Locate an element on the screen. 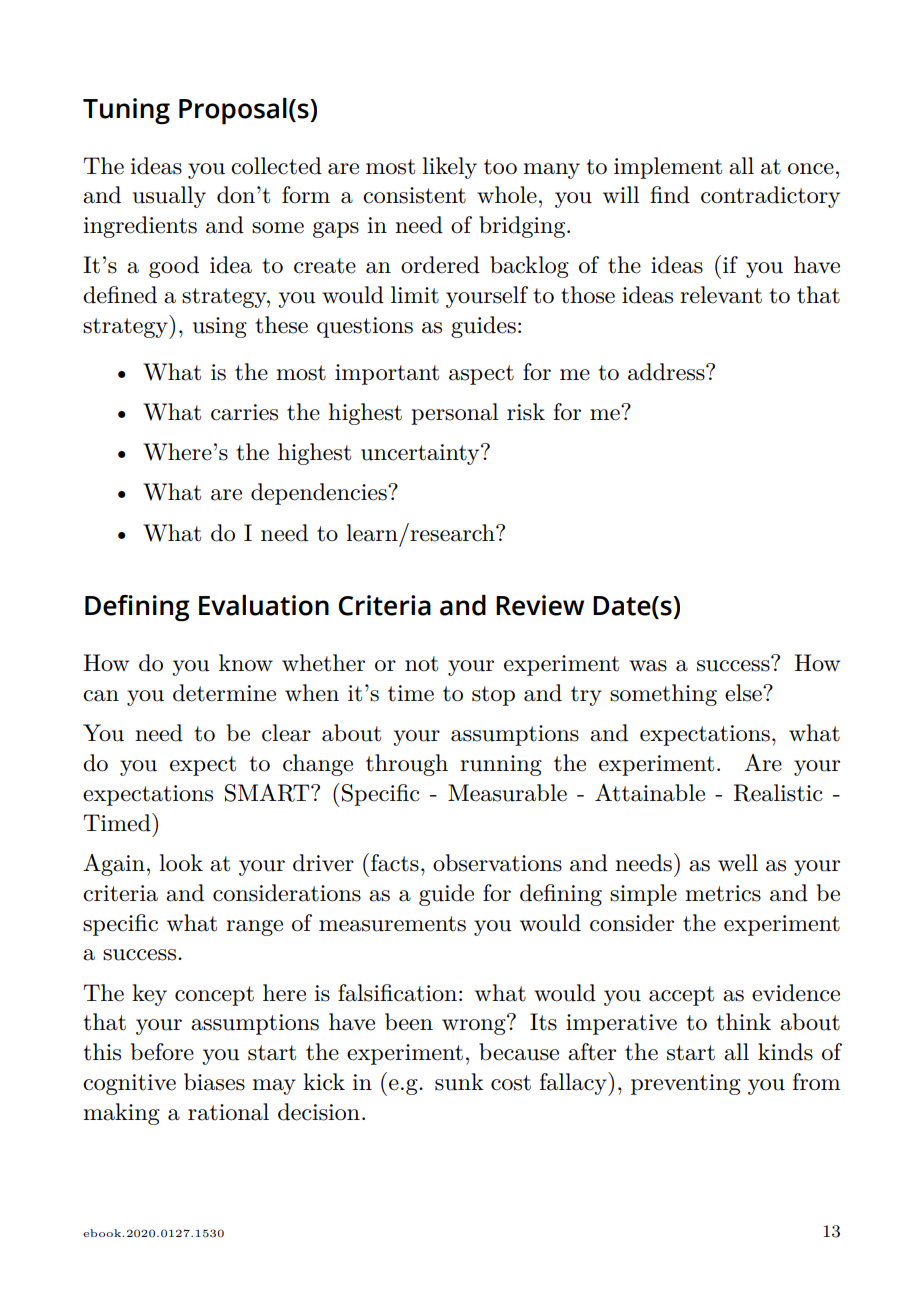 The width and height of the screenshot is (924, 1311). implement is located at coordinates (668, 168).
